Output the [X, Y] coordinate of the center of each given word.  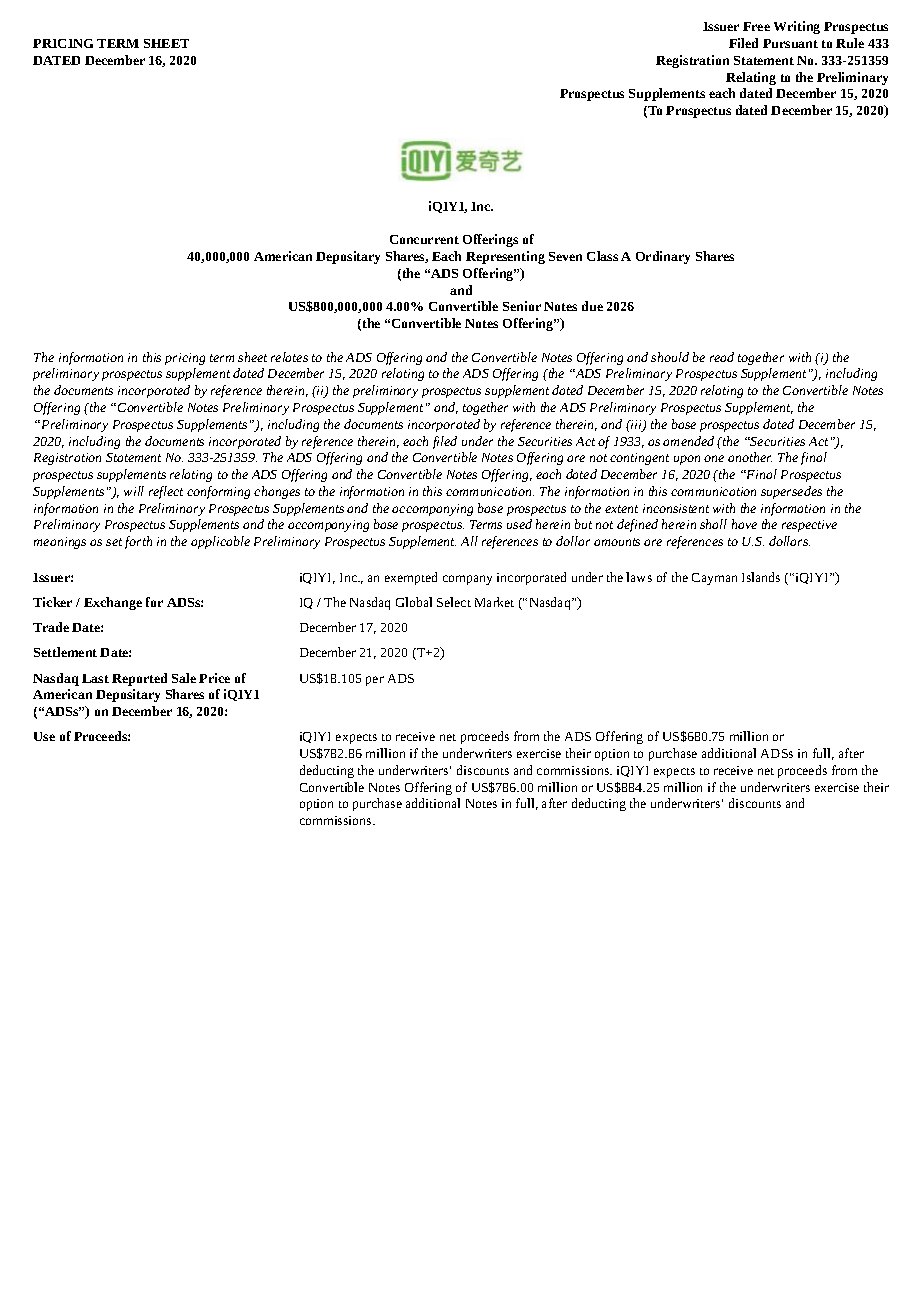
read [722, 357]
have [744, 524]
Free [756, 26]
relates [289, 357]
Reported [139, 679]
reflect [166, 492]
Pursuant [790, 43]
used [519, 524]
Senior [522, 306]
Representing [505, 257]
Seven [565, 256]
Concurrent [424, 239]
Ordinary [663, 257]
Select [454, 602]
